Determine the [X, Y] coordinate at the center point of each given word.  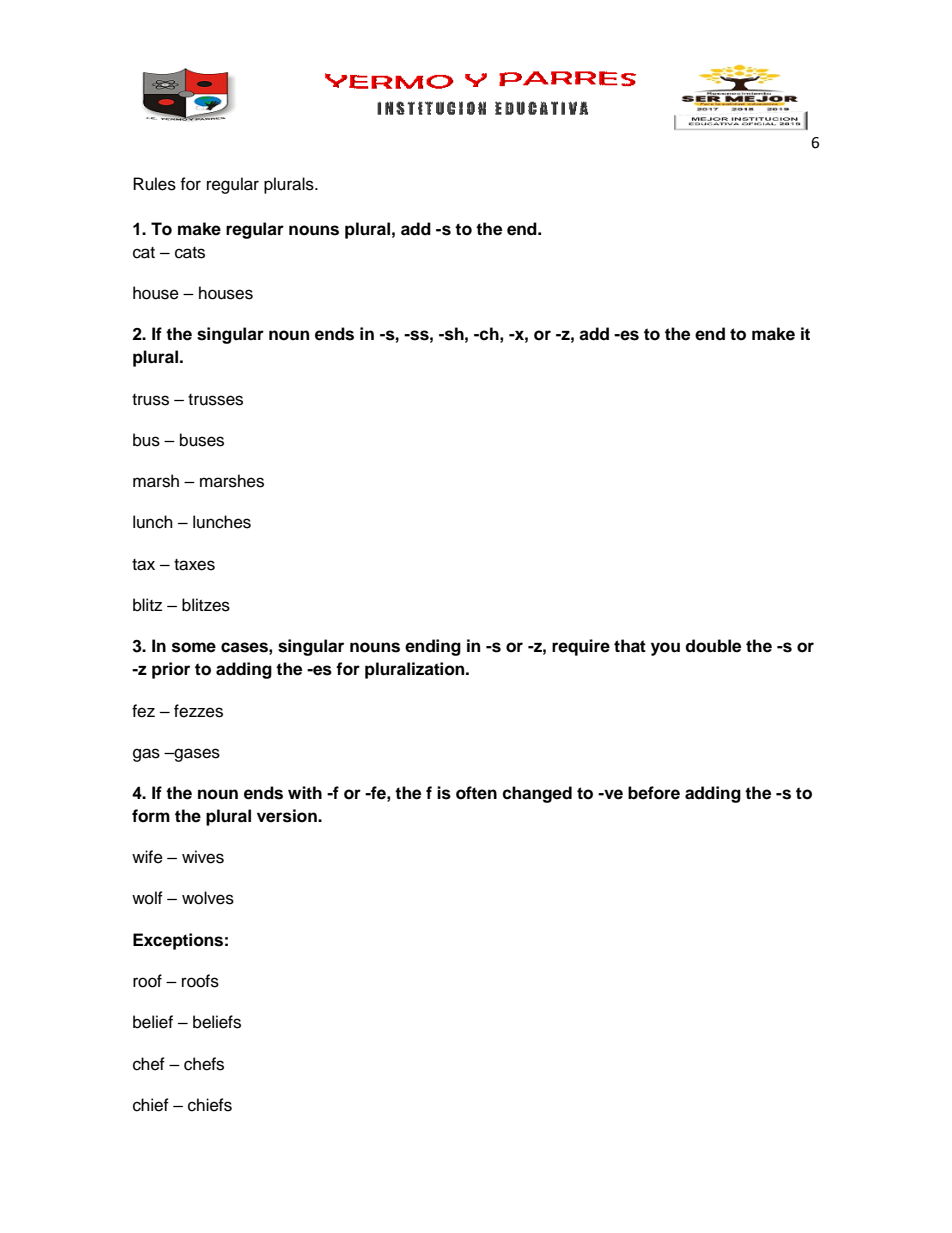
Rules [154, 184]
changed [537, 794]
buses [202, 440]
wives [203, 857]
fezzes [198, 711]
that [630, 646]
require [581, 647]
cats [190, 253]
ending [433, 647]
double [713, 646]
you [665, 649]
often [476, 793]
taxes [194, 565]
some [194, 647]
